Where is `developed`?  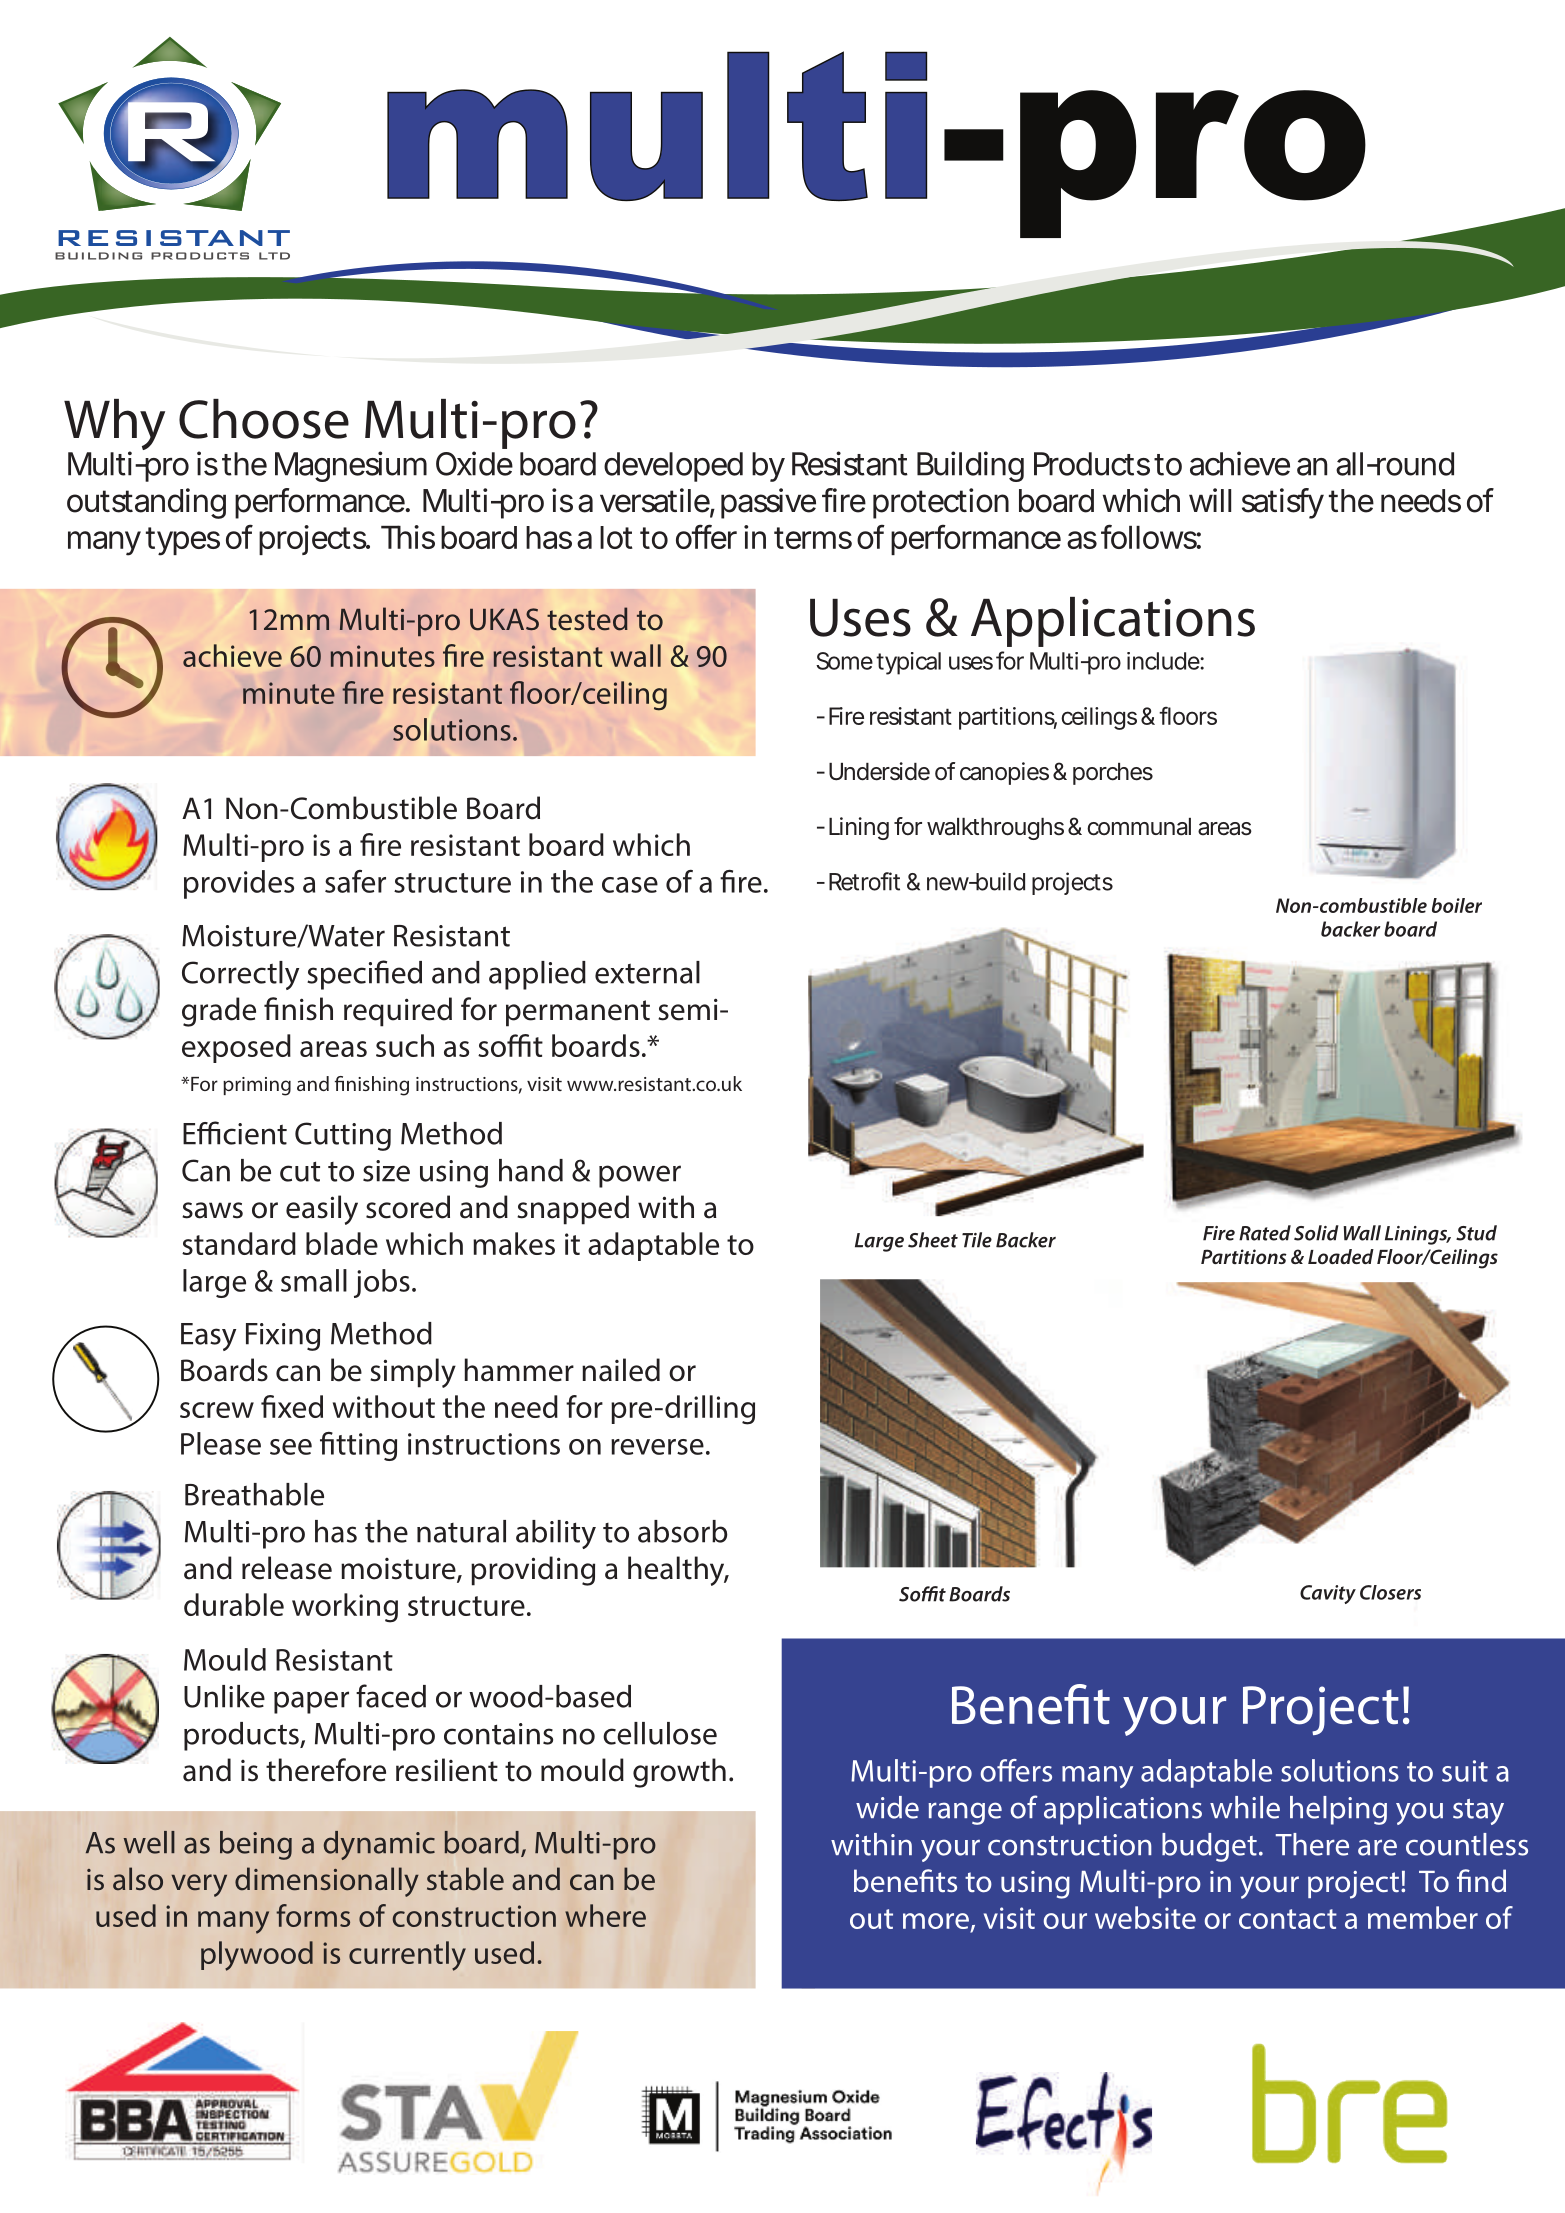 developed is located at coordinates (673, 467).
